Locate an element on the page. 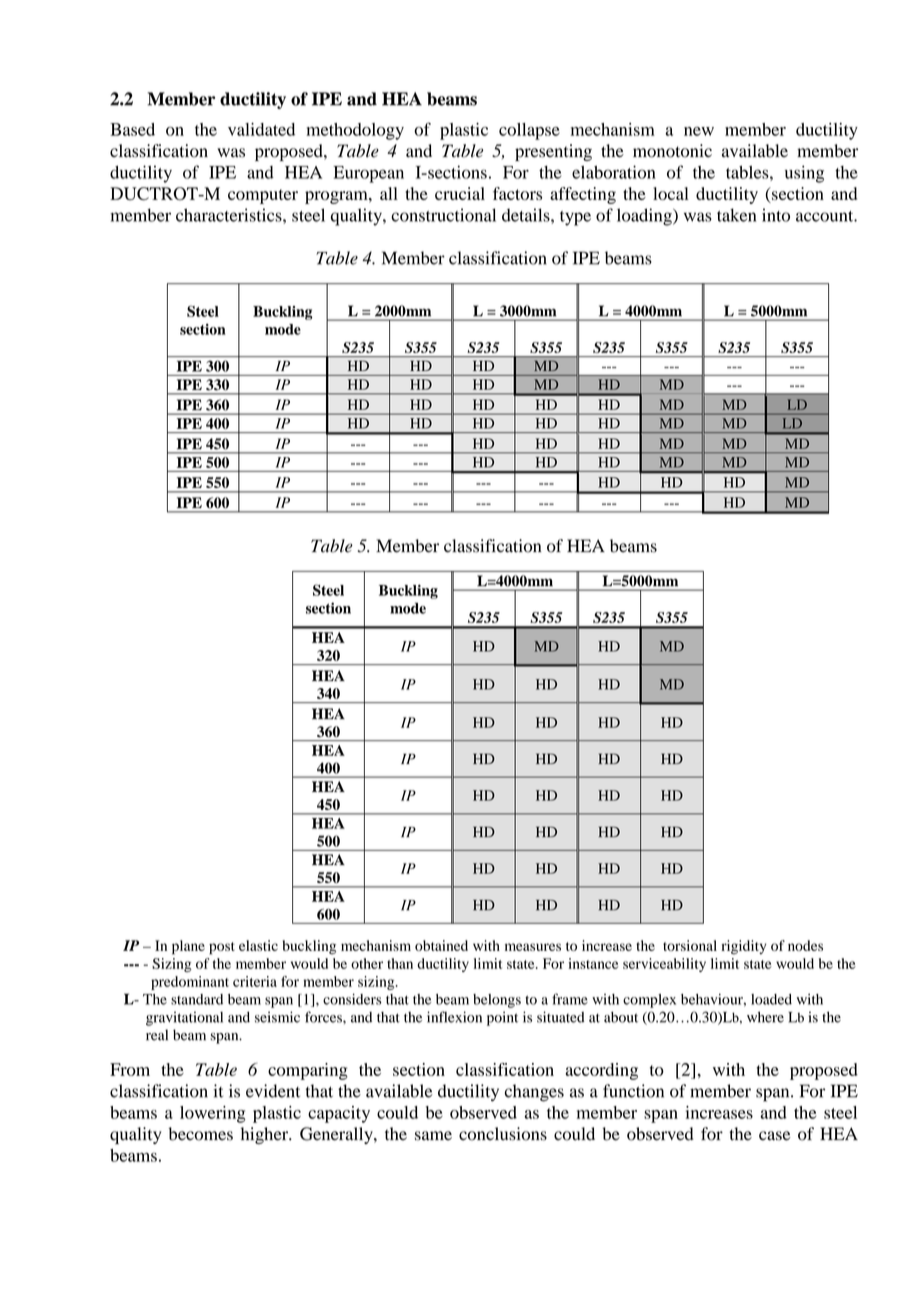 Image resolution: width=924 pixels, height=1308 pixels. torsional is located at coordinates (690, 945).
